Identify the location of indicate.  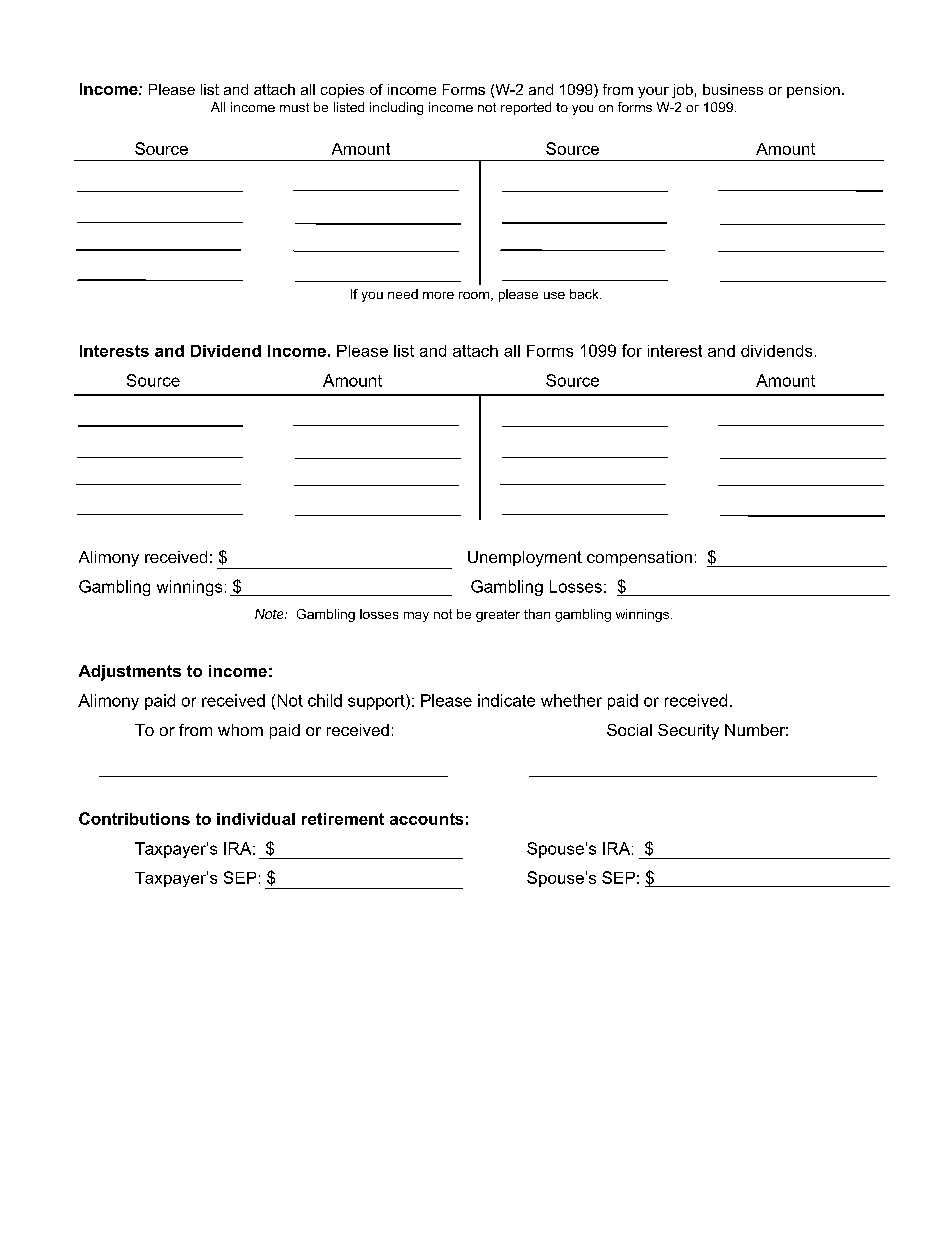
(506, 700).
